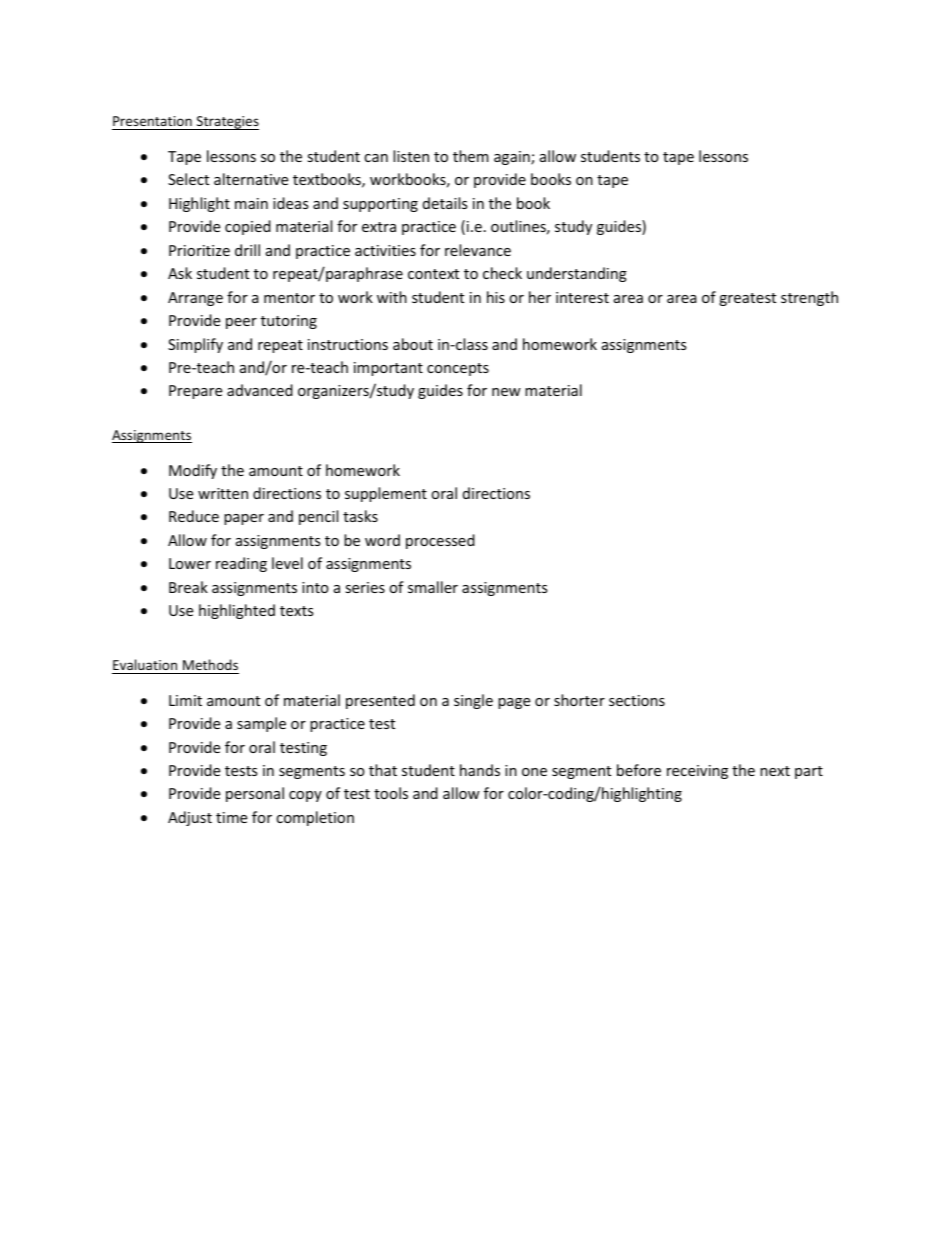  I want to click on them, so click(471, 156).
